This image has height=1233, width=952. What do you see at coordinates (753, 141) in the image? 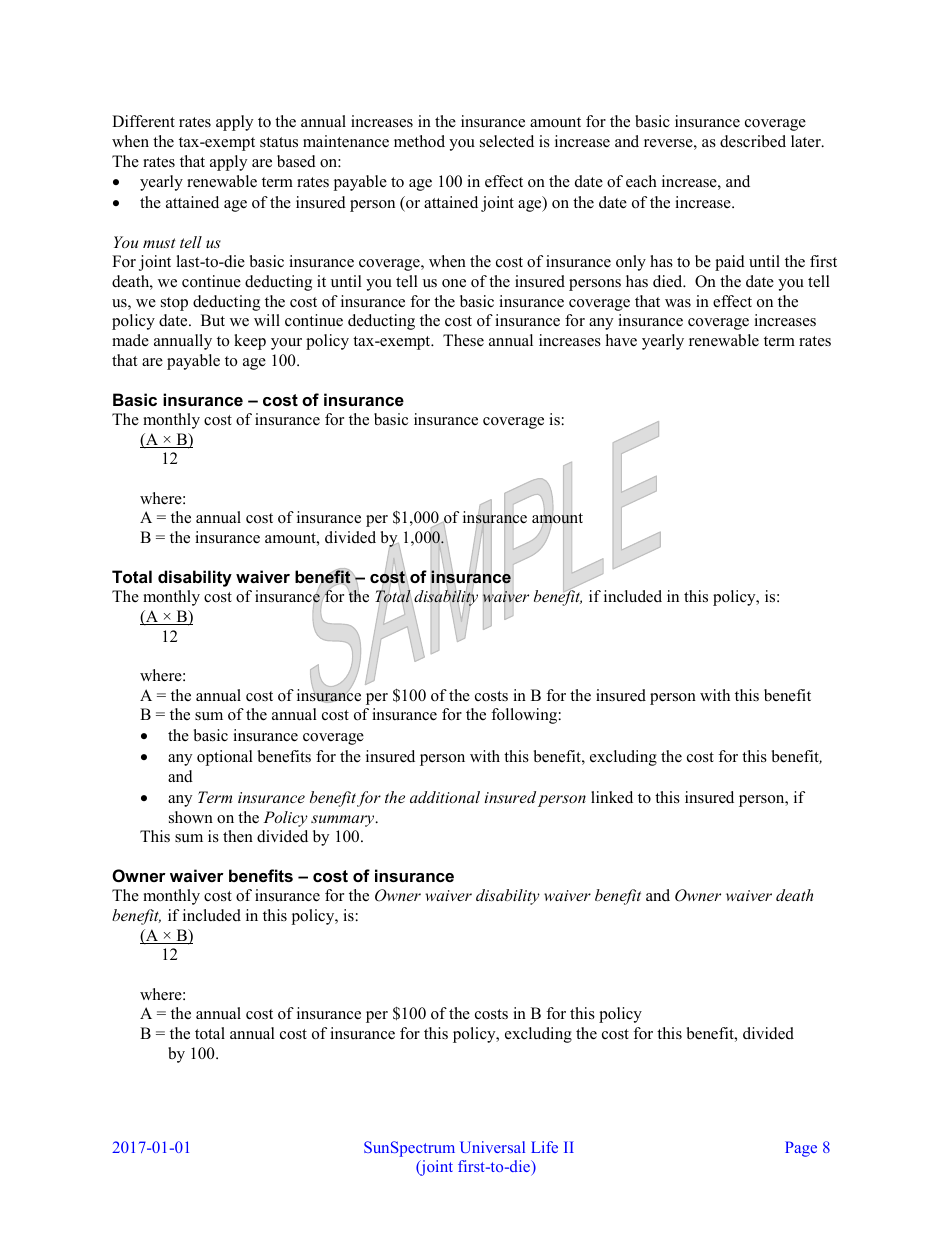
I see `described` at bounding box center [753, 141].
